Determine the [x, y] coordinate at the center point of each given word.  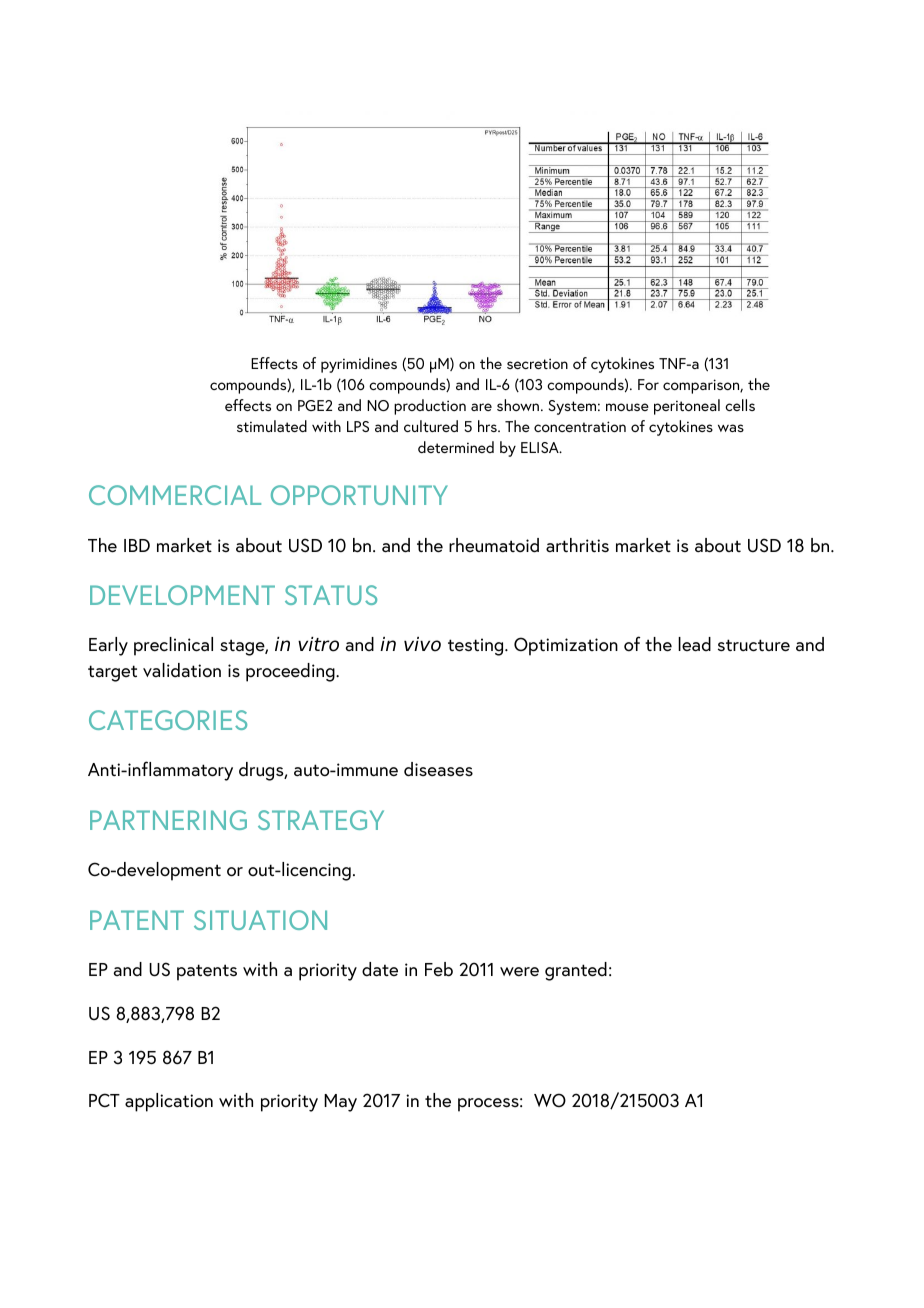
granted [576, 971]
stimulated [272, 426]
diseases [438, 769]
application [169, 1102]
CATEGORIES [168, 720]
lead [694, 644]
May [340, 1103]
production [430, 407]
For [648, 384]
